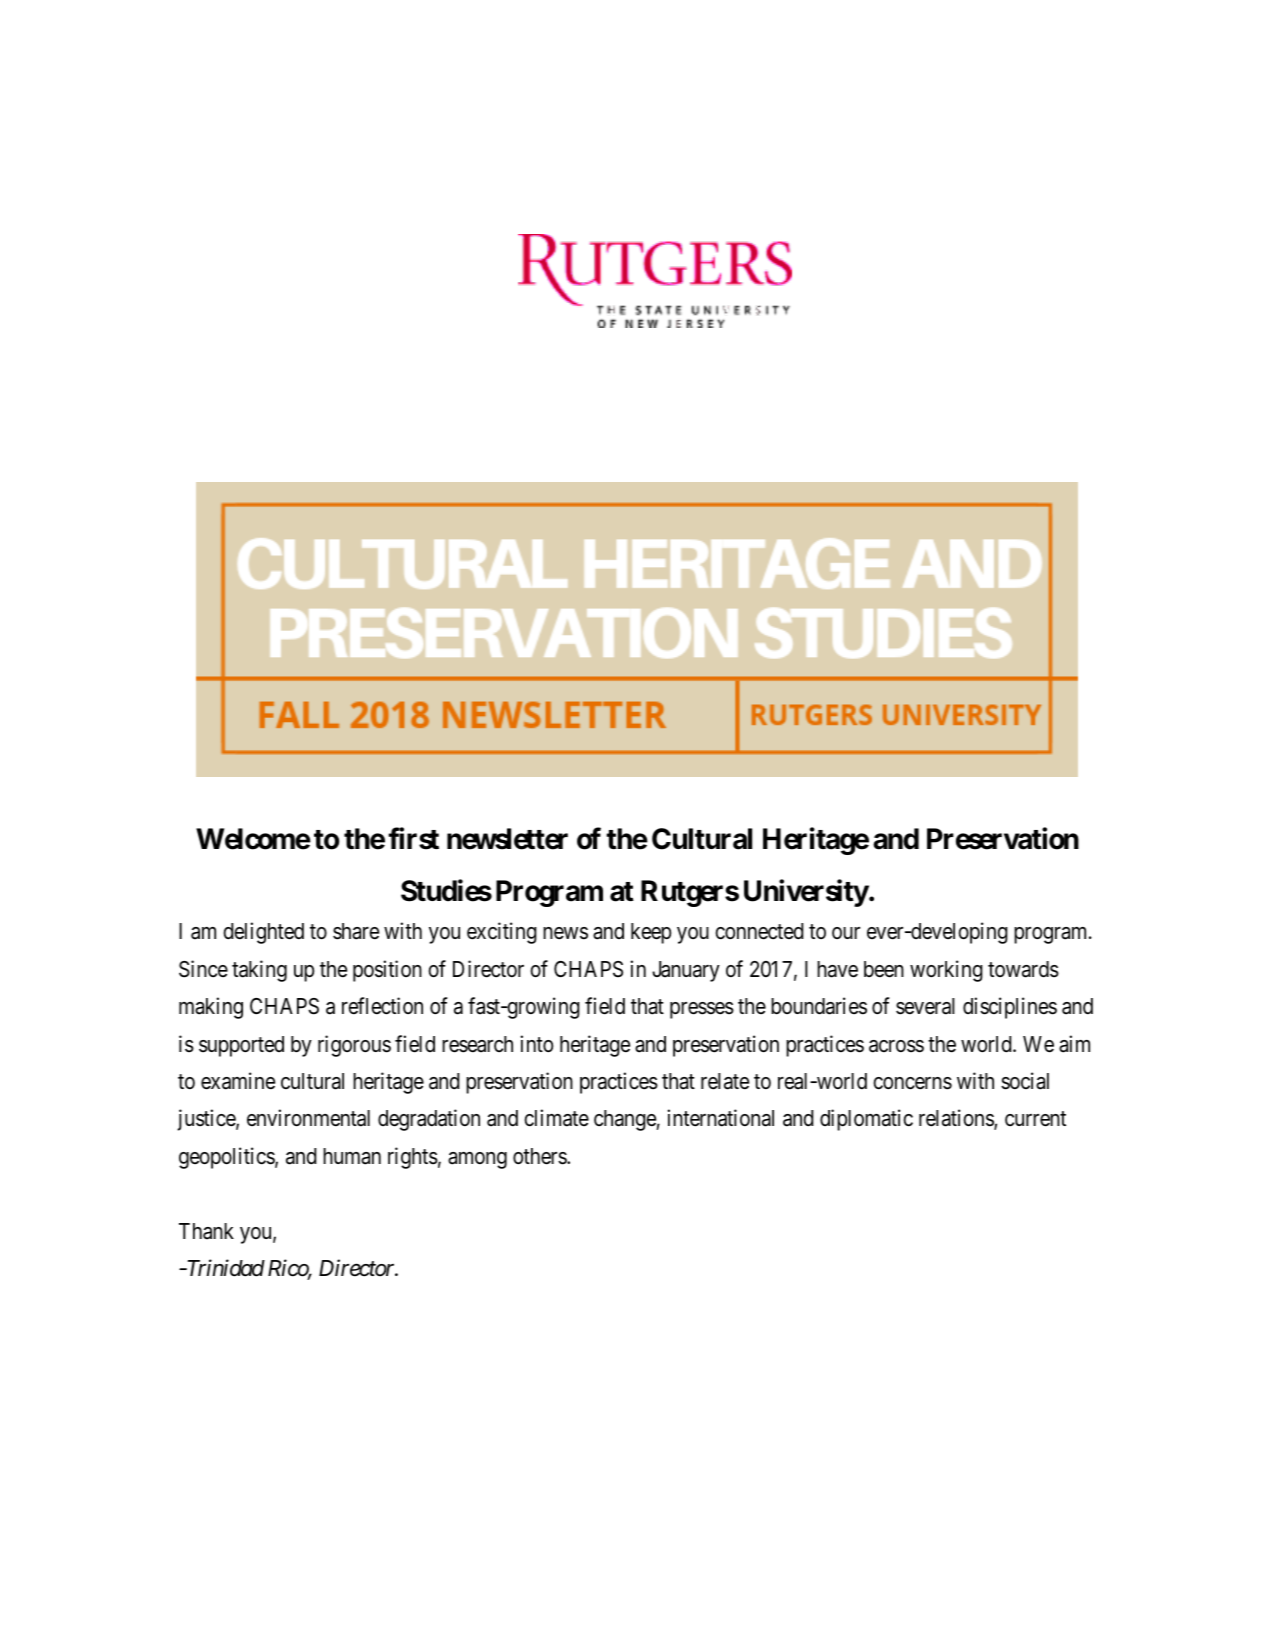 The height and width of the screenshot is (1649, 1274). What do you see at coordinates (957, 1119) in the screenshot?
I see `relations` at bounding box center [957, 1119].
